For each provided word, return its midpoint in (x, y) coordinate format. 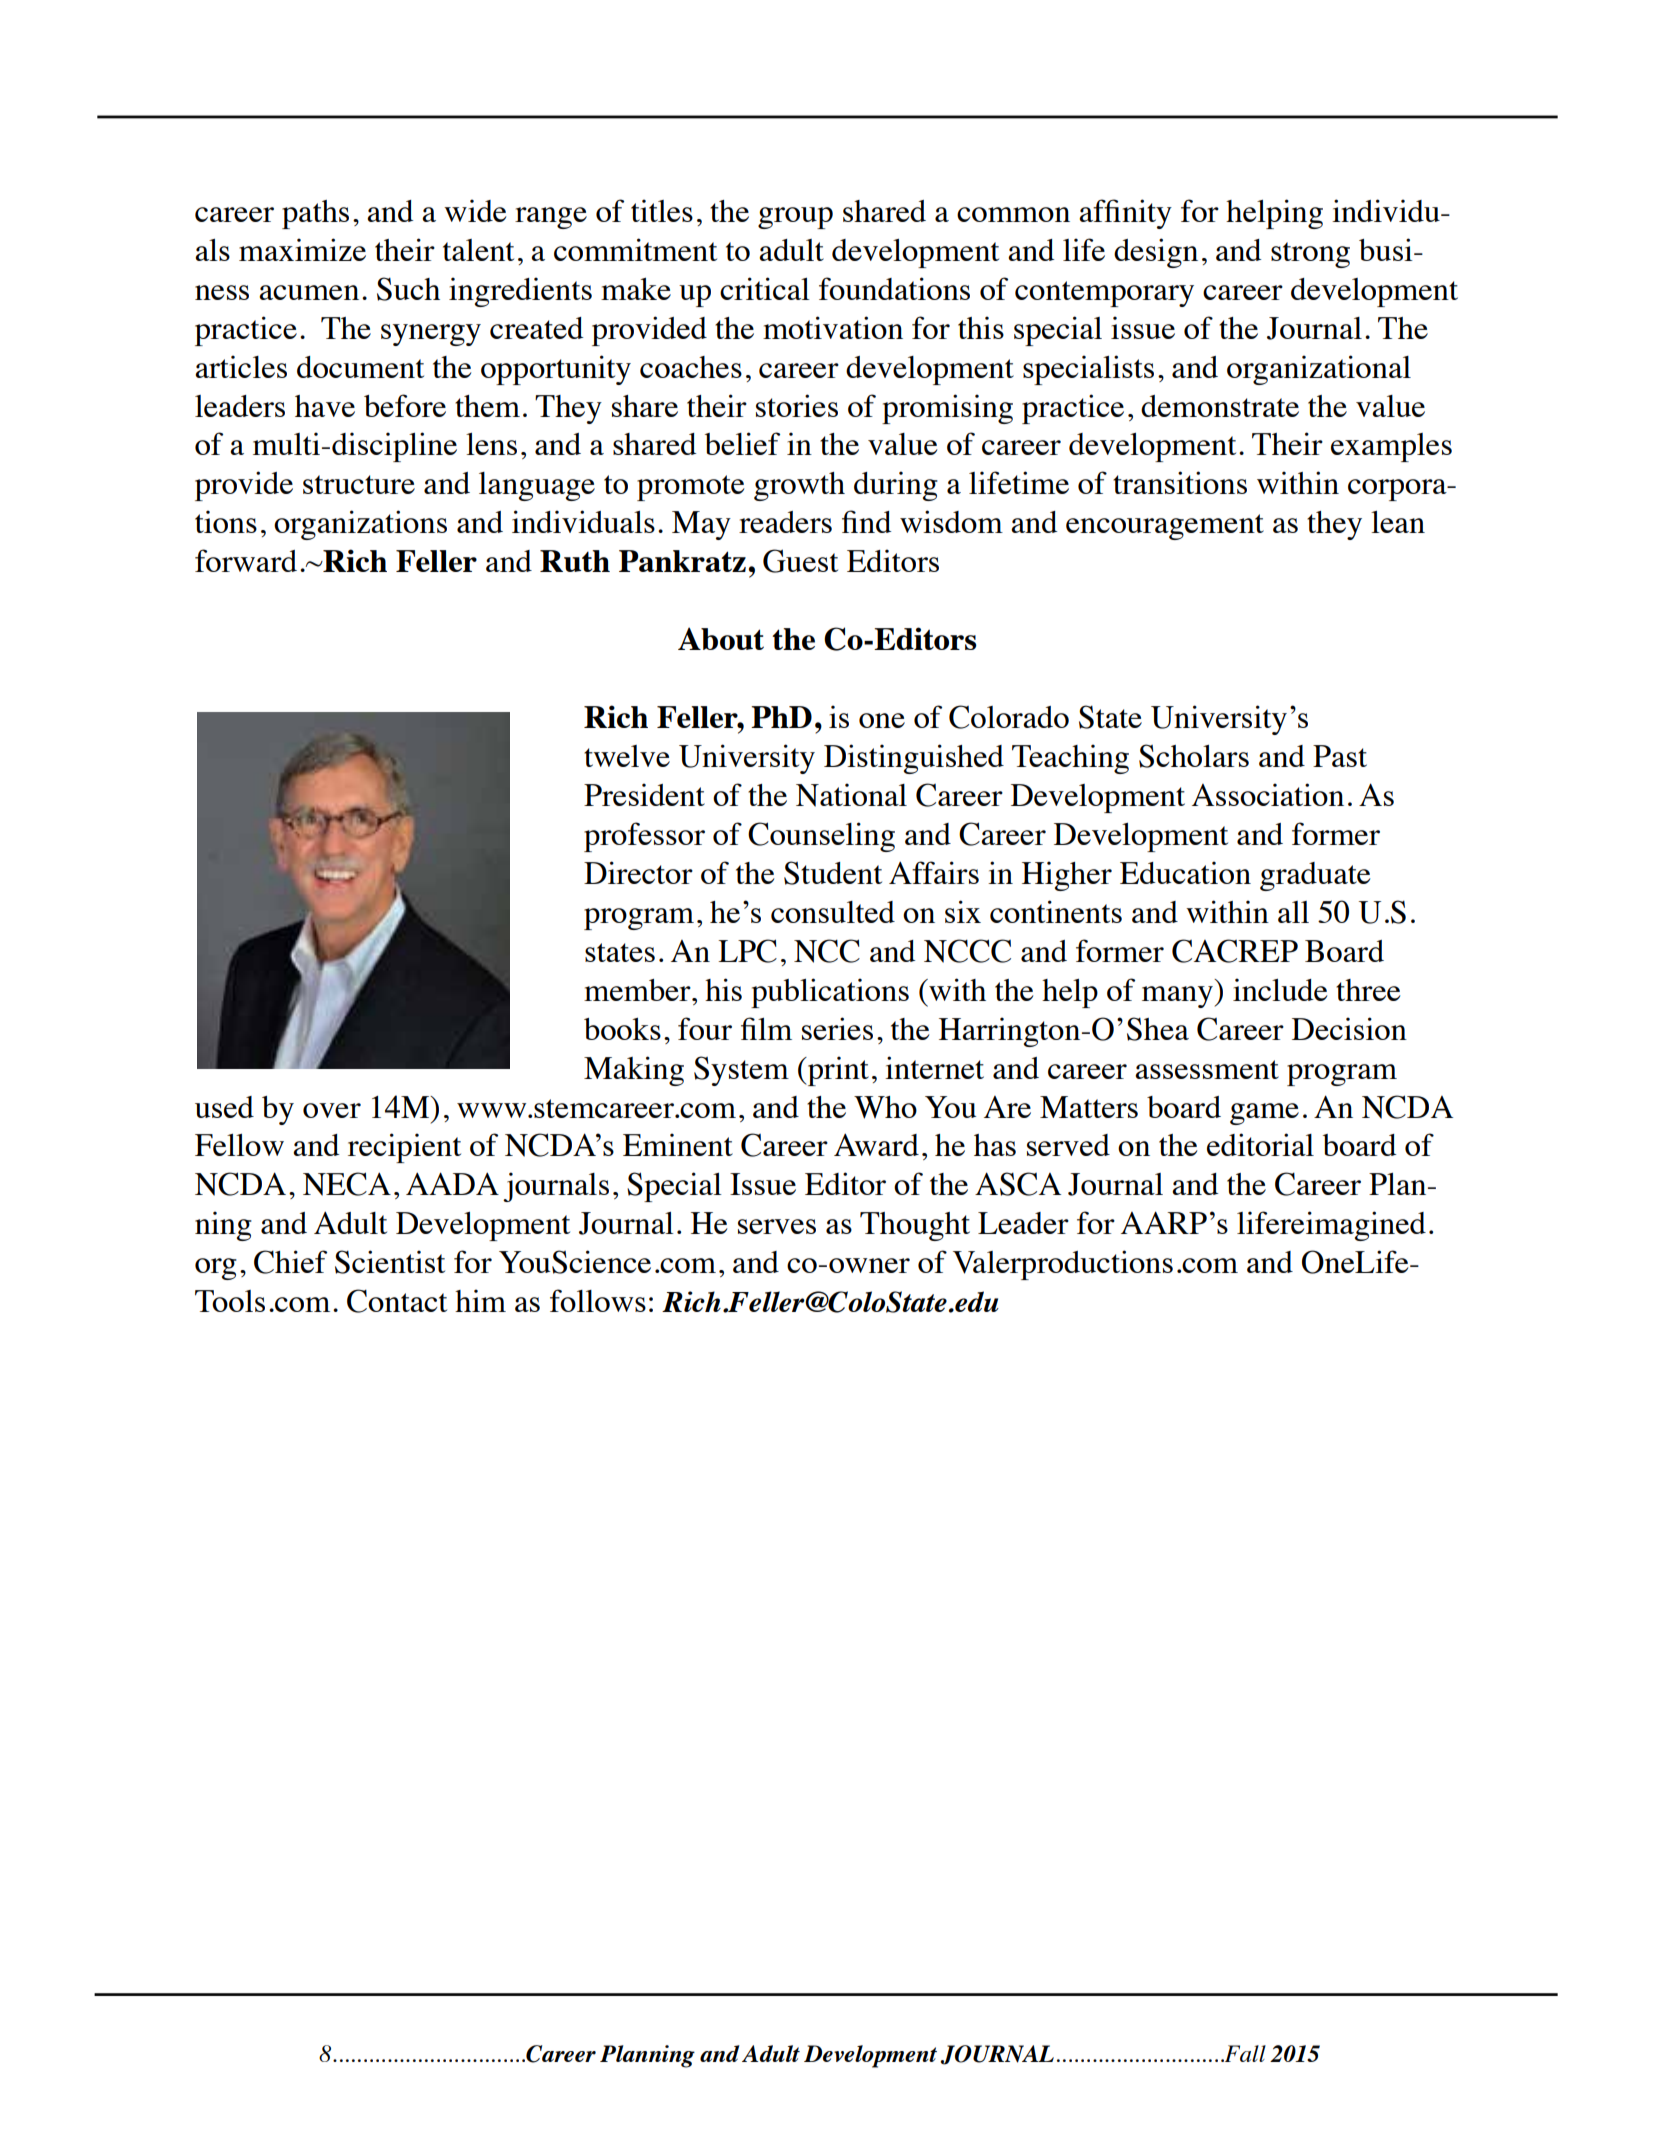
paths (315, 214)
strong (1310, 255)
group (795, 218)
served (1068, 1145)
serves (777, 1226)
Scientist (390, 1262)
